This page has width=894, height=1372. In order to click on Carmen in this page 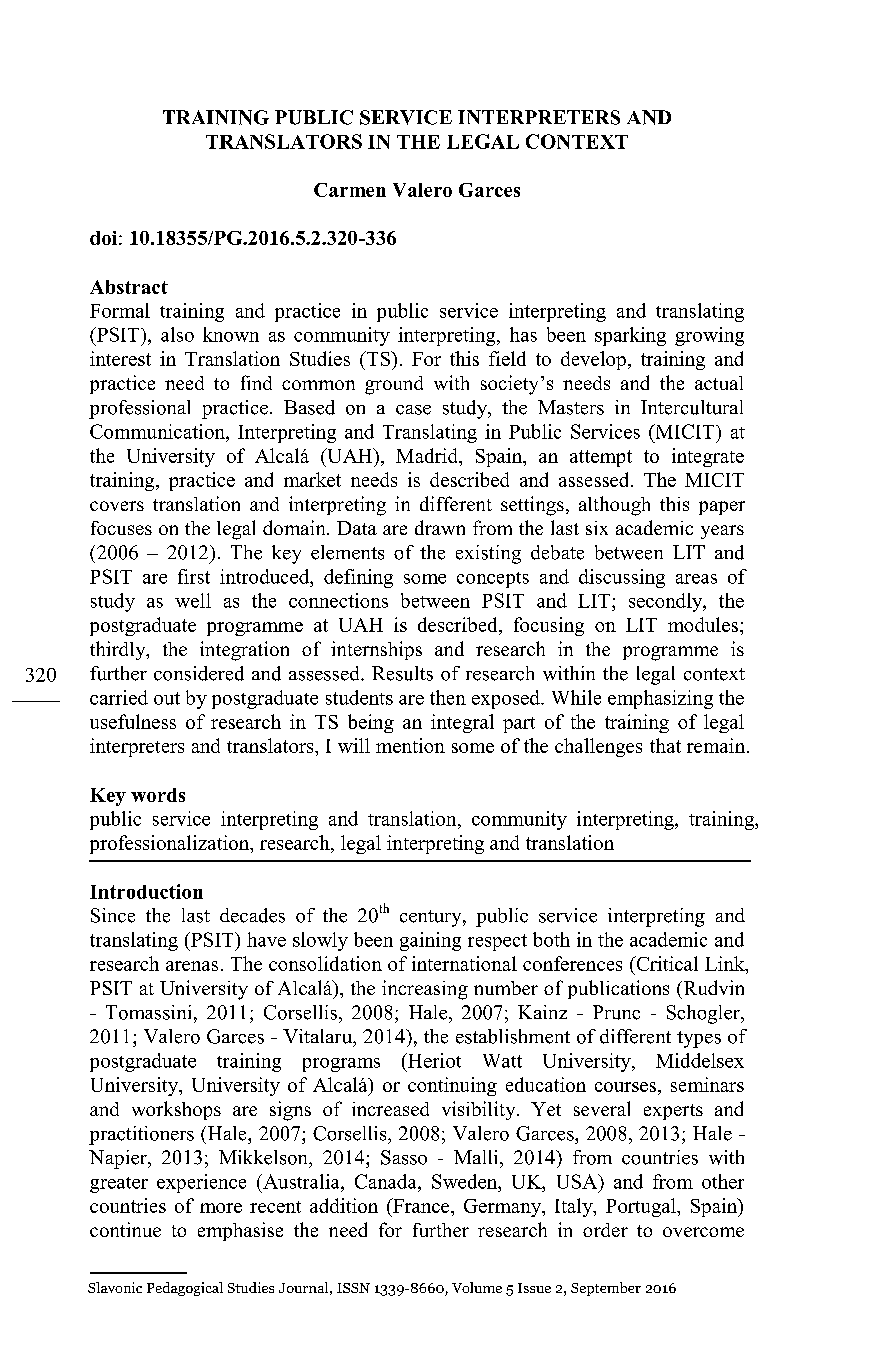, I will do `click(350, 190)`.
